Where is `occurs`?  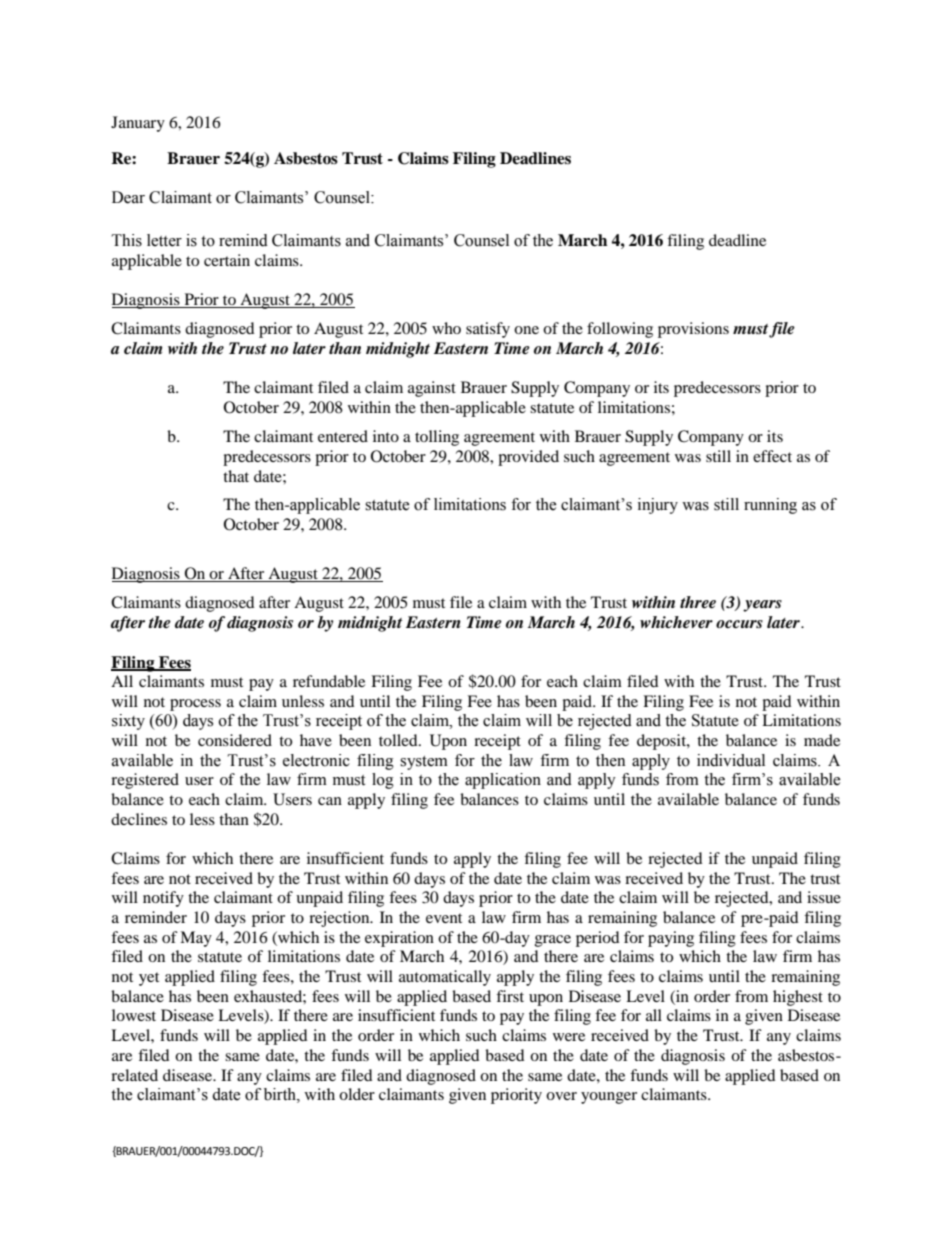
occurs is located at coordinates (739, 624).
